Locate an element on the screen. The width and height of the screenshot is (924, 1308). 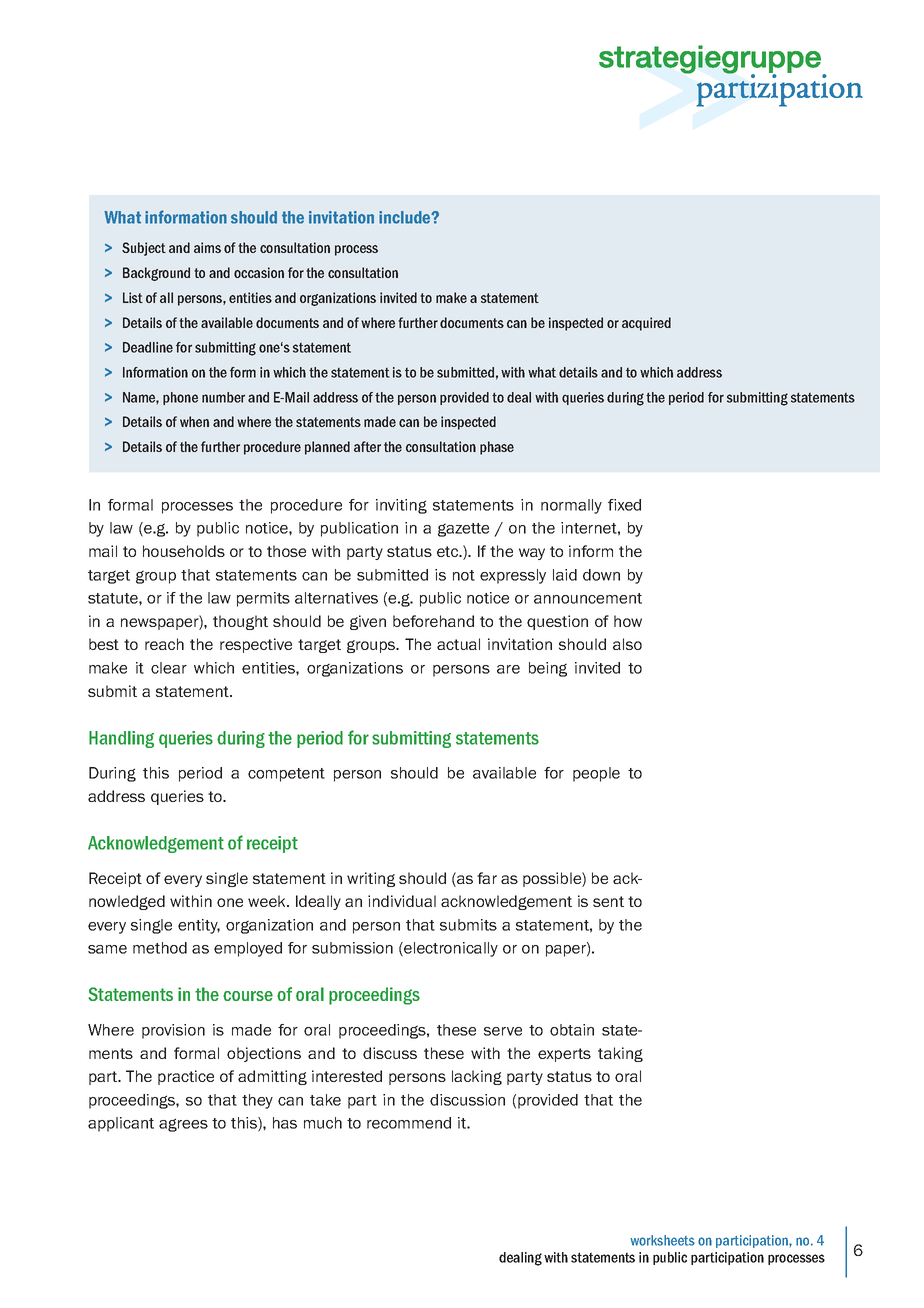
agrees is located at coordinates (183, 1125).
